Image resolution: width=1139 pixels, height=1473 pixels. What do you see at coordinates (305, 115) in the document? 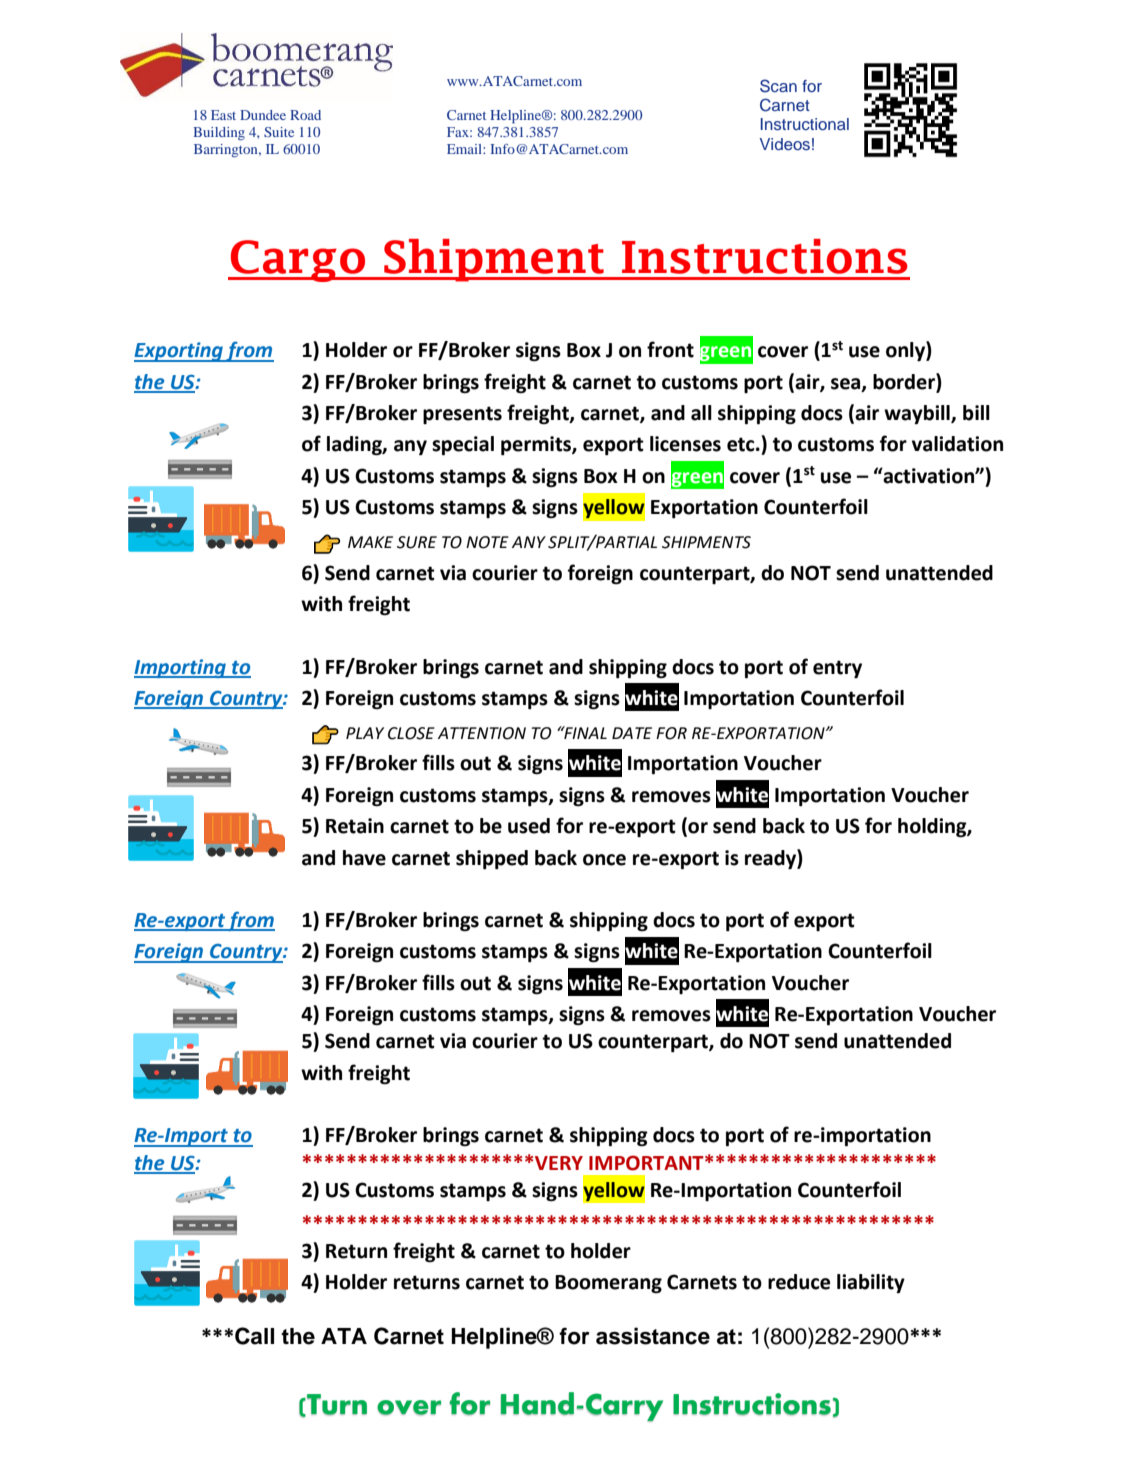
I see `Road` at bounding box center [305, 115].
